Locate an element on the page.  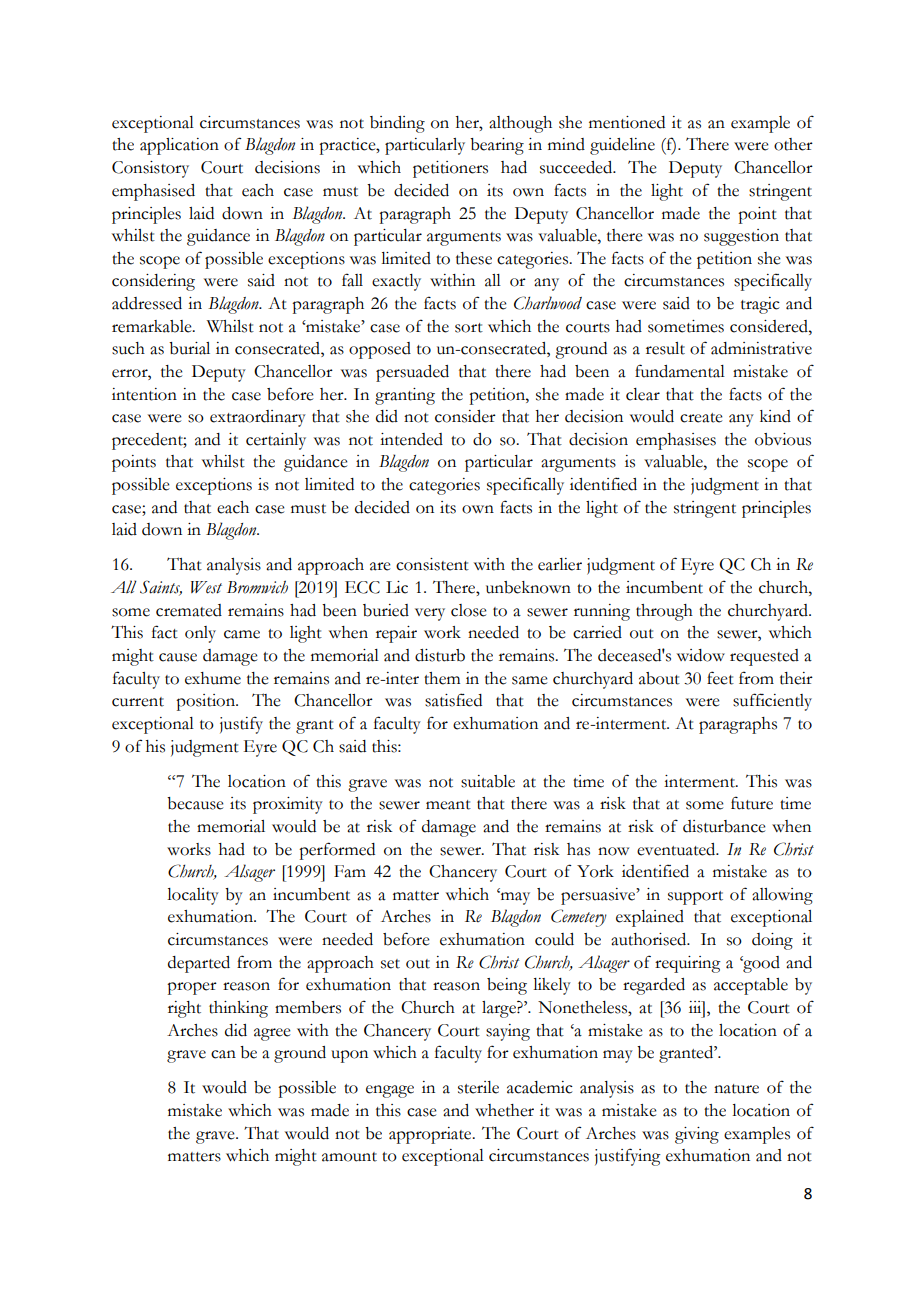
bearing is located at coordinates (497, 146).
